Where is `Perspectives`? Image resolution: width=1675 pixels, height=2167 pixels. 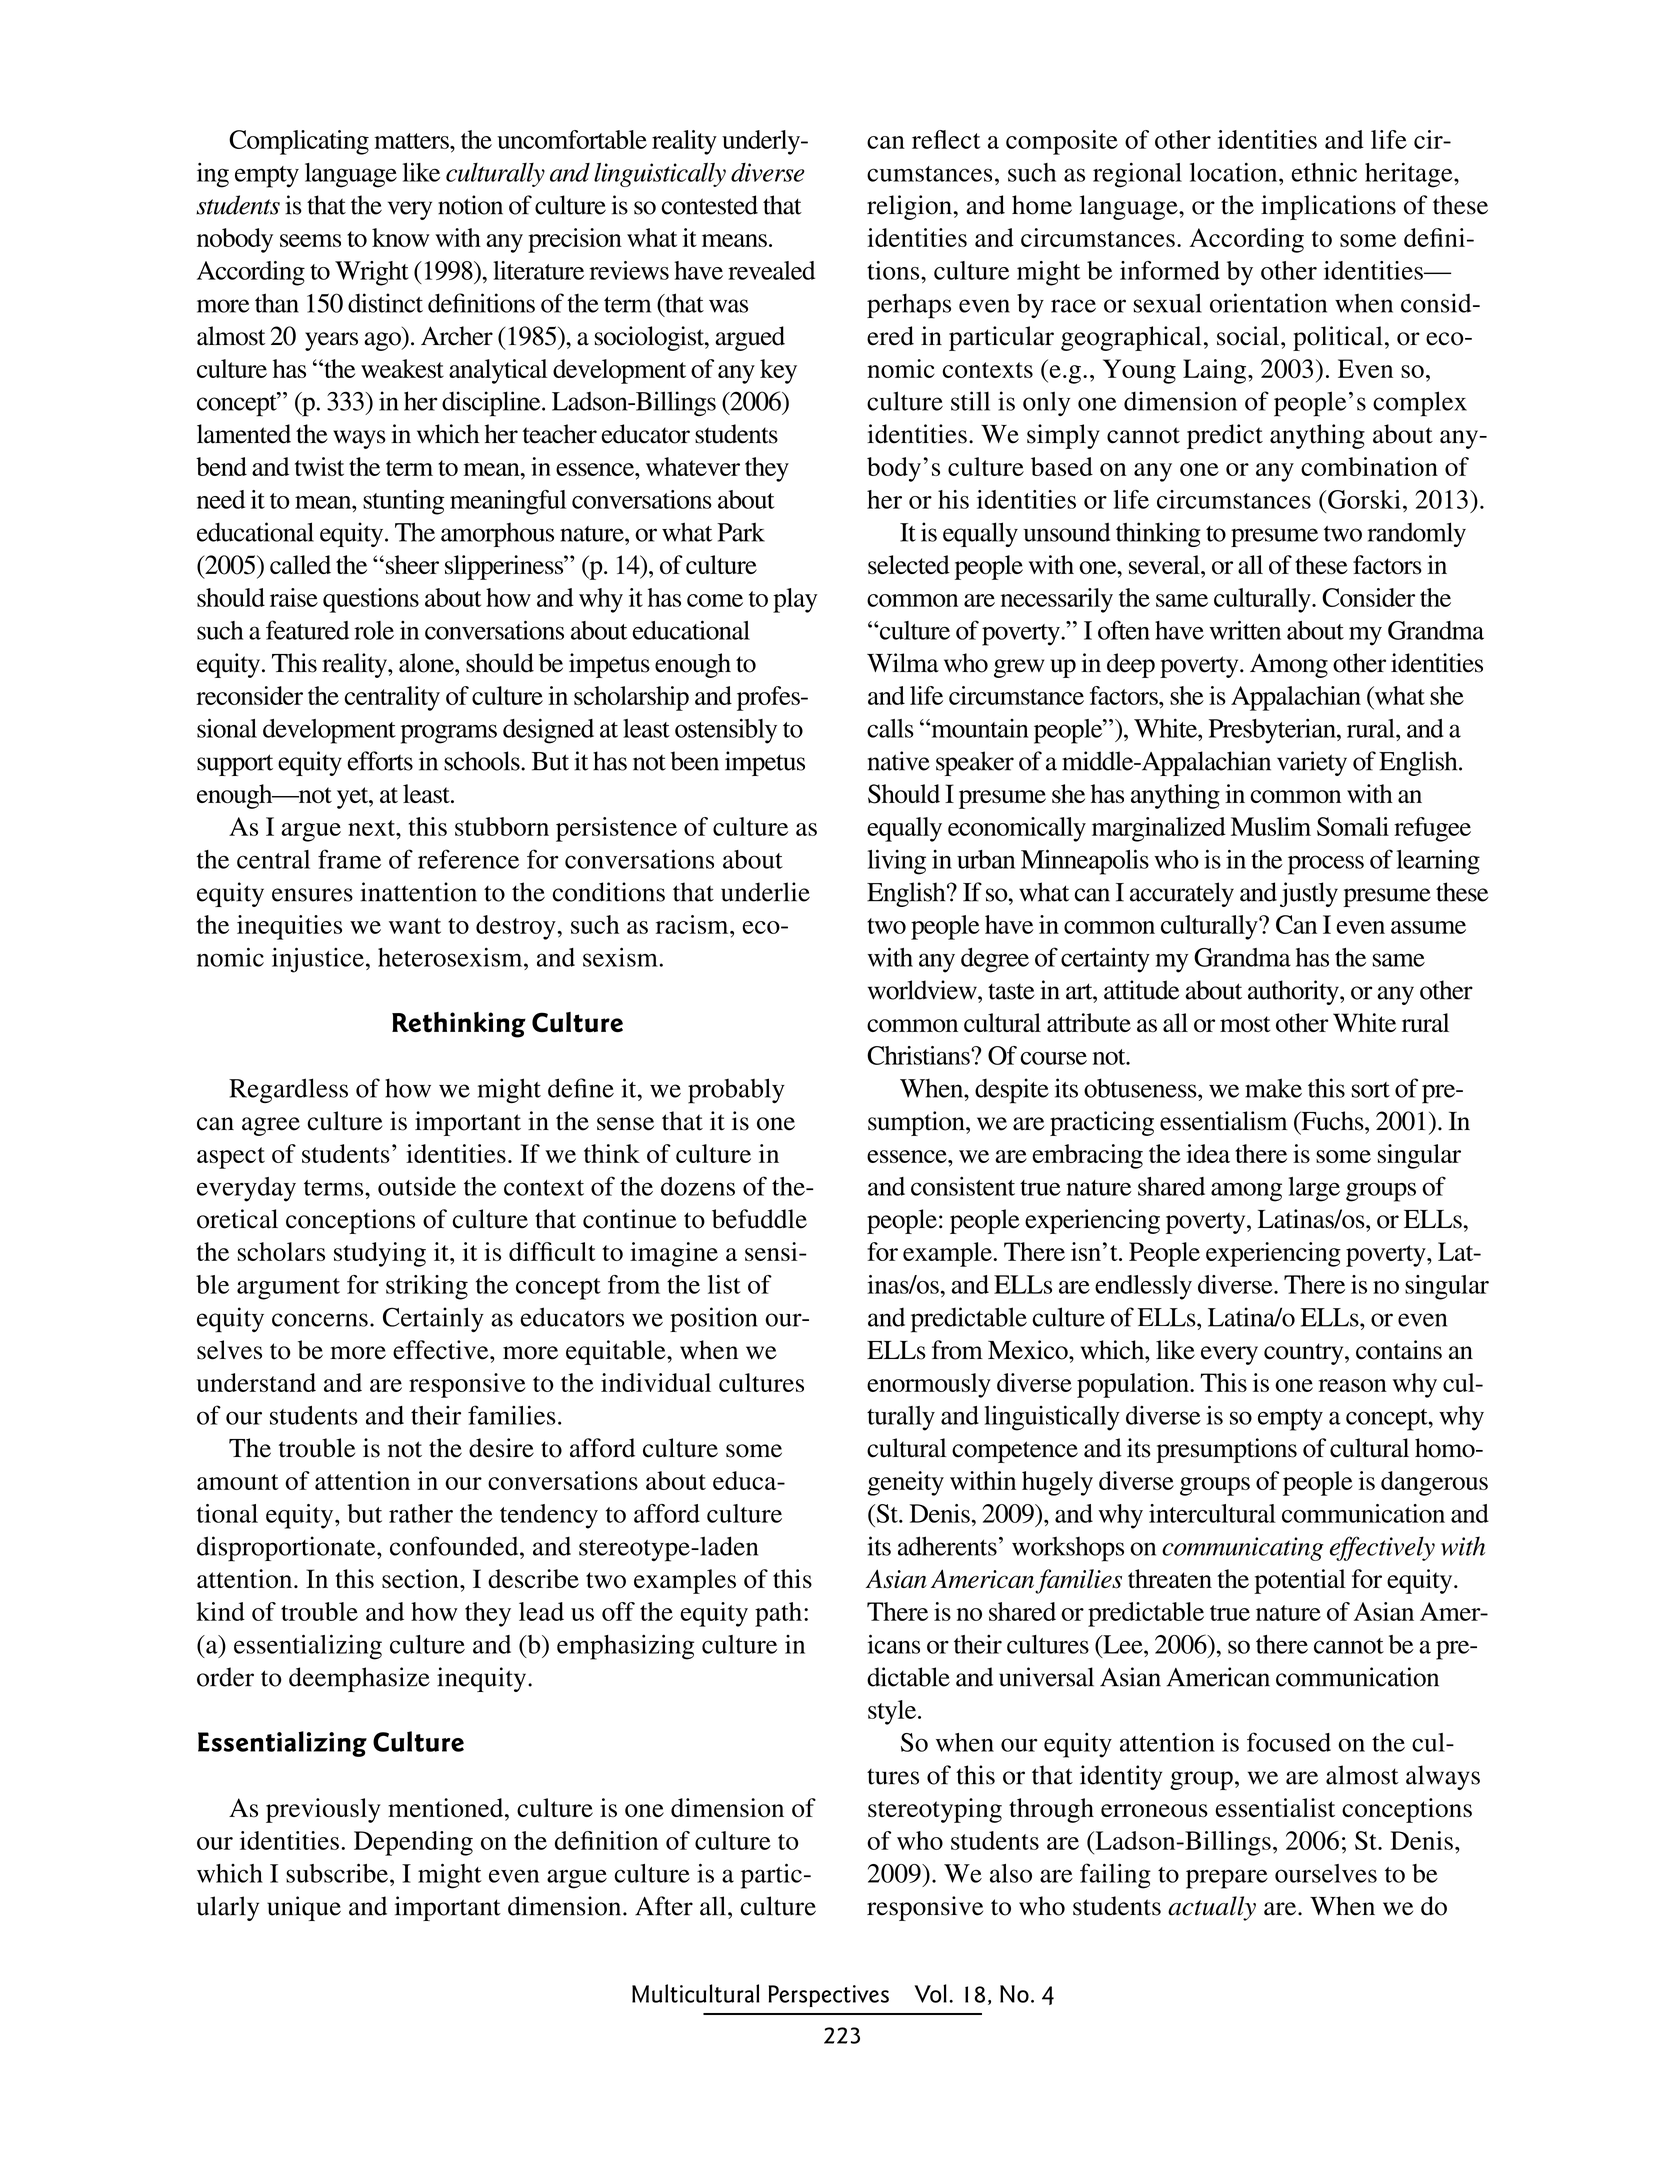 Perspectives is located at coordinates (828, 1996).
